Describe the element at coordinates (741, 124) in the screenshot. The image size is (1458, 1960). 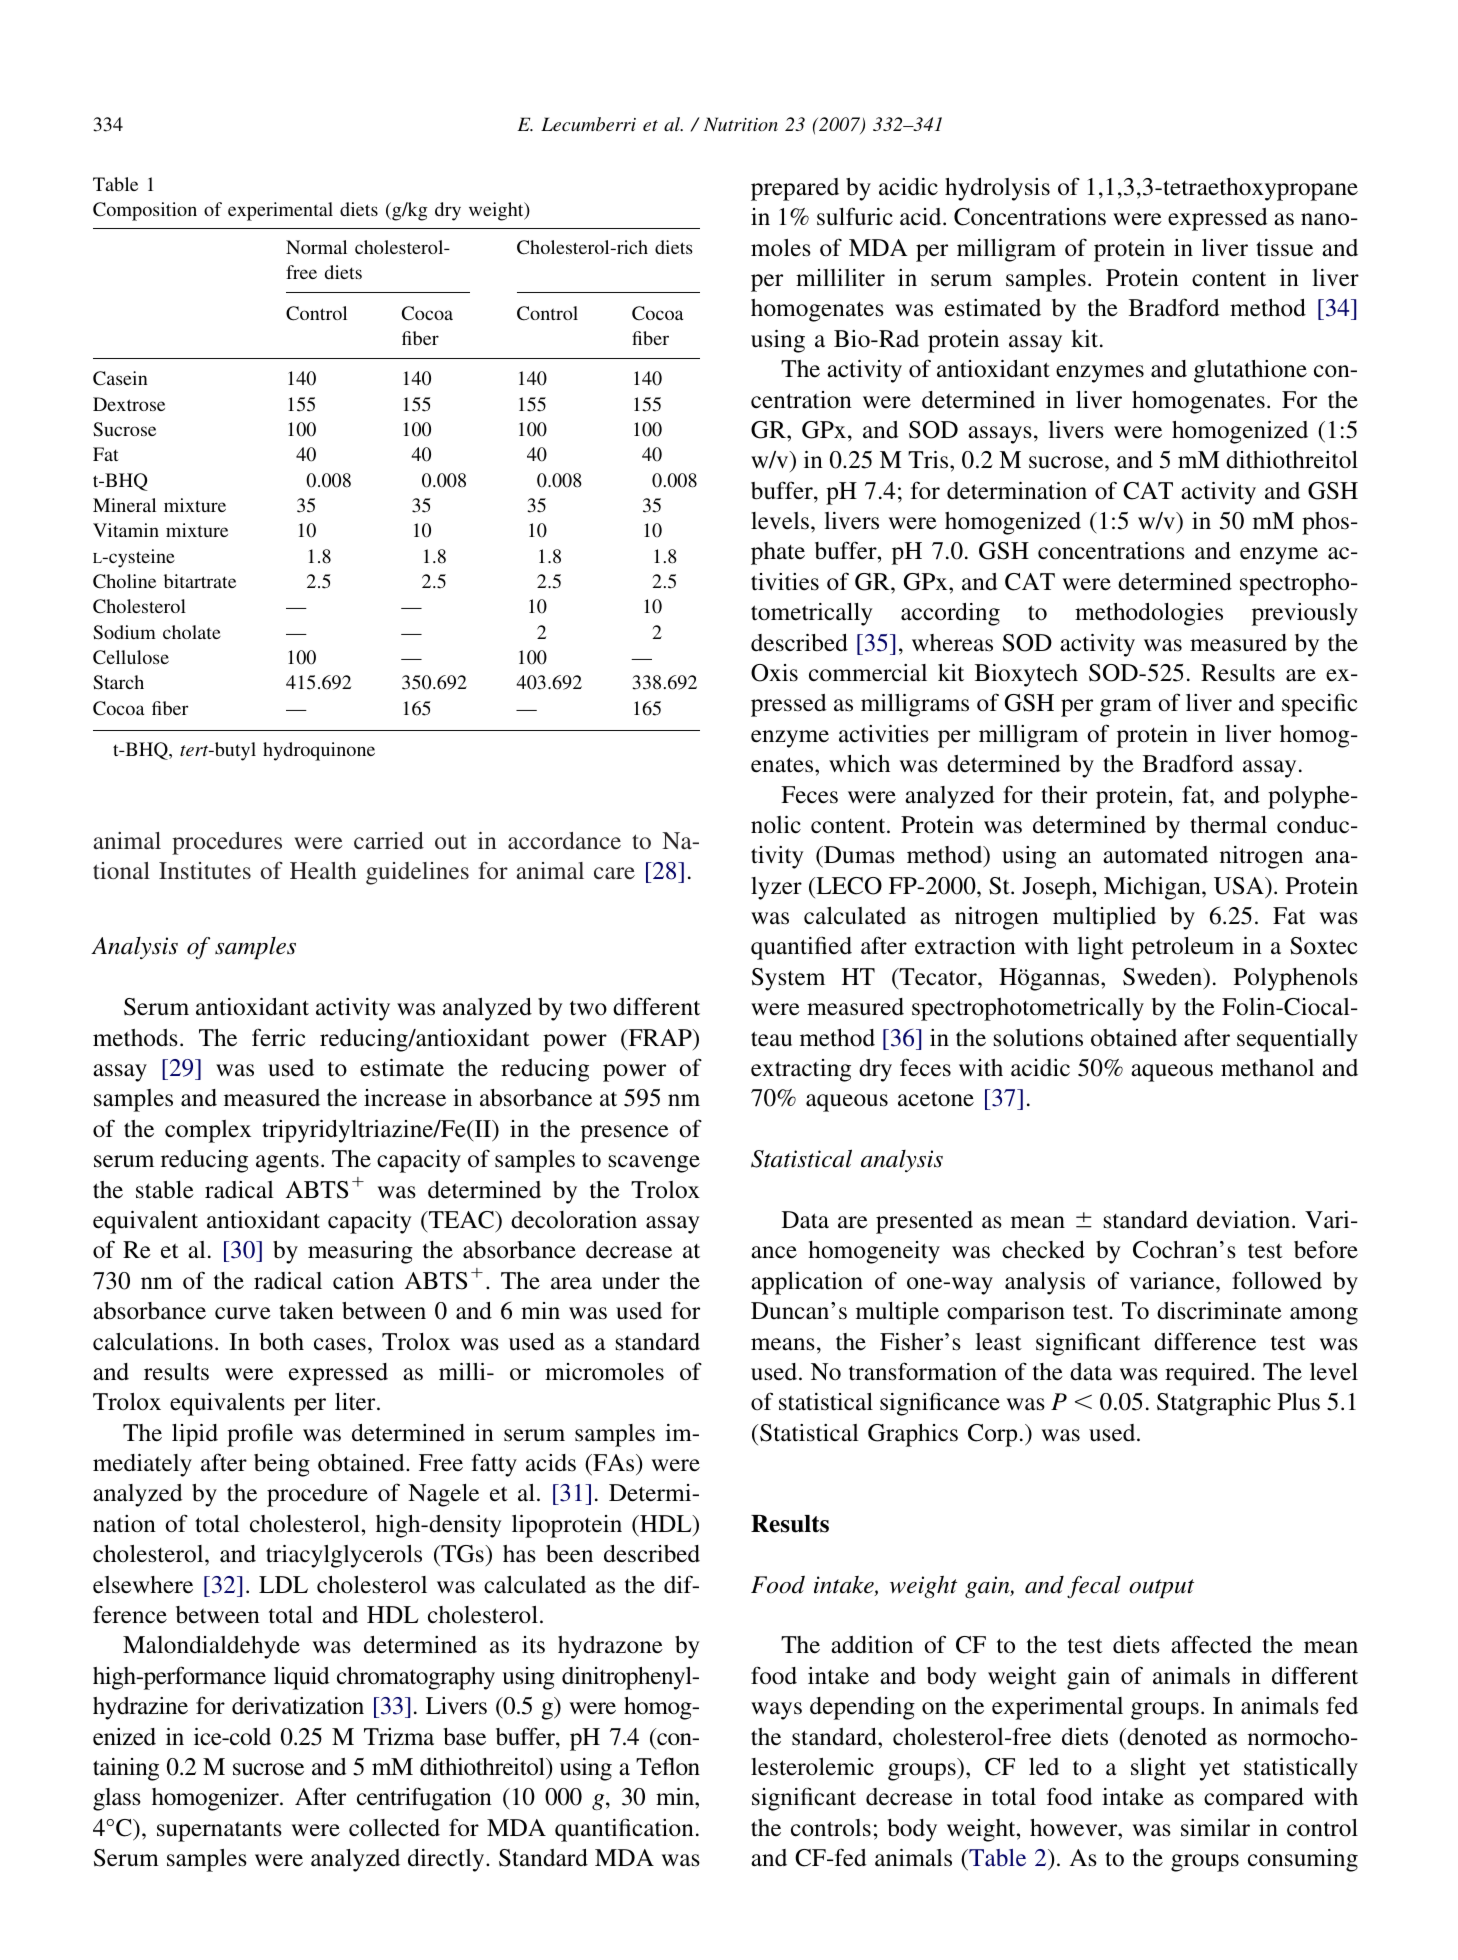
I see `Nutrition` at that location.
